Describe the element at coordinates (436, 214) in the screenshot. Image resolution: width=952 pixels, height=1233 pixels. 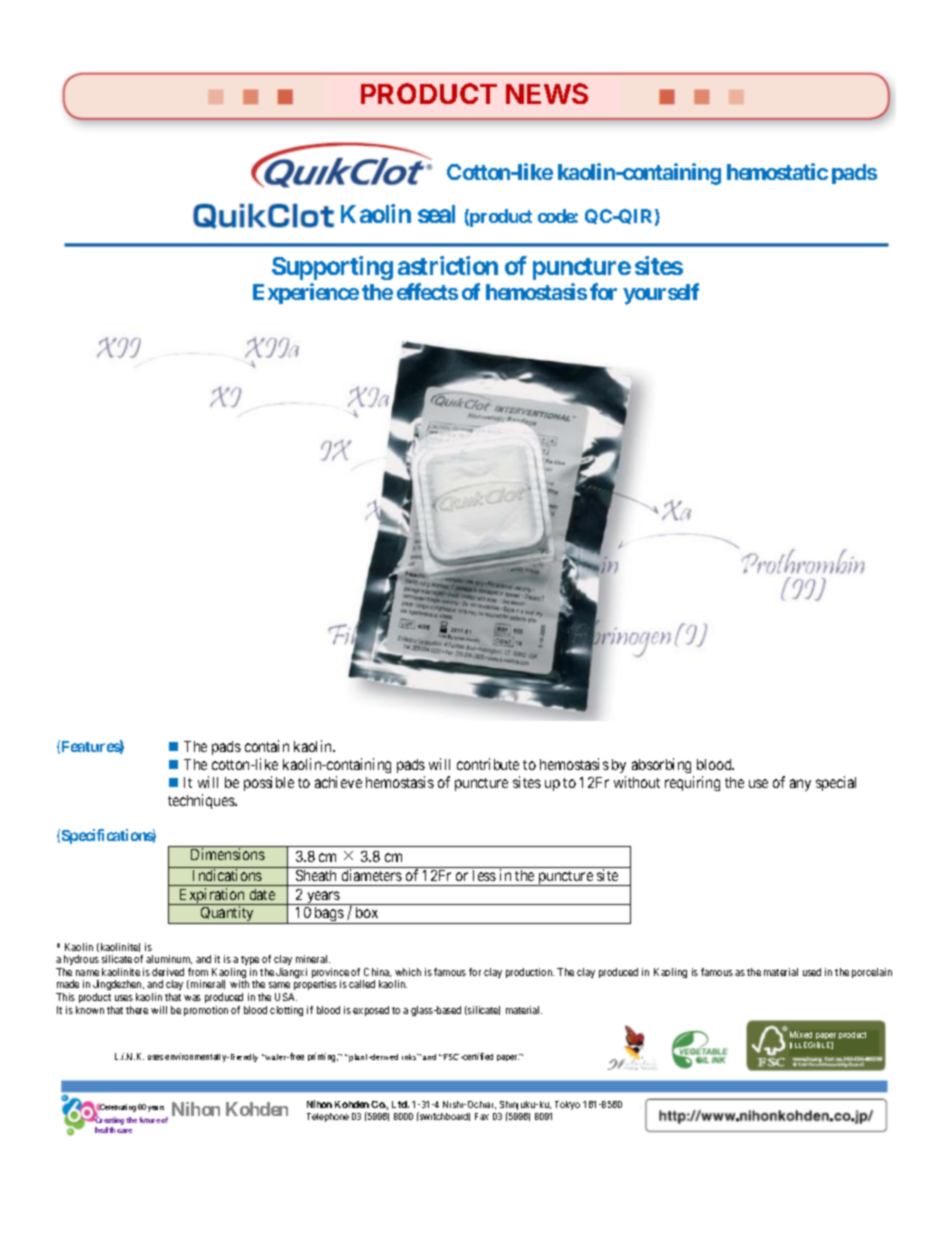
I see `seal` at that location.
